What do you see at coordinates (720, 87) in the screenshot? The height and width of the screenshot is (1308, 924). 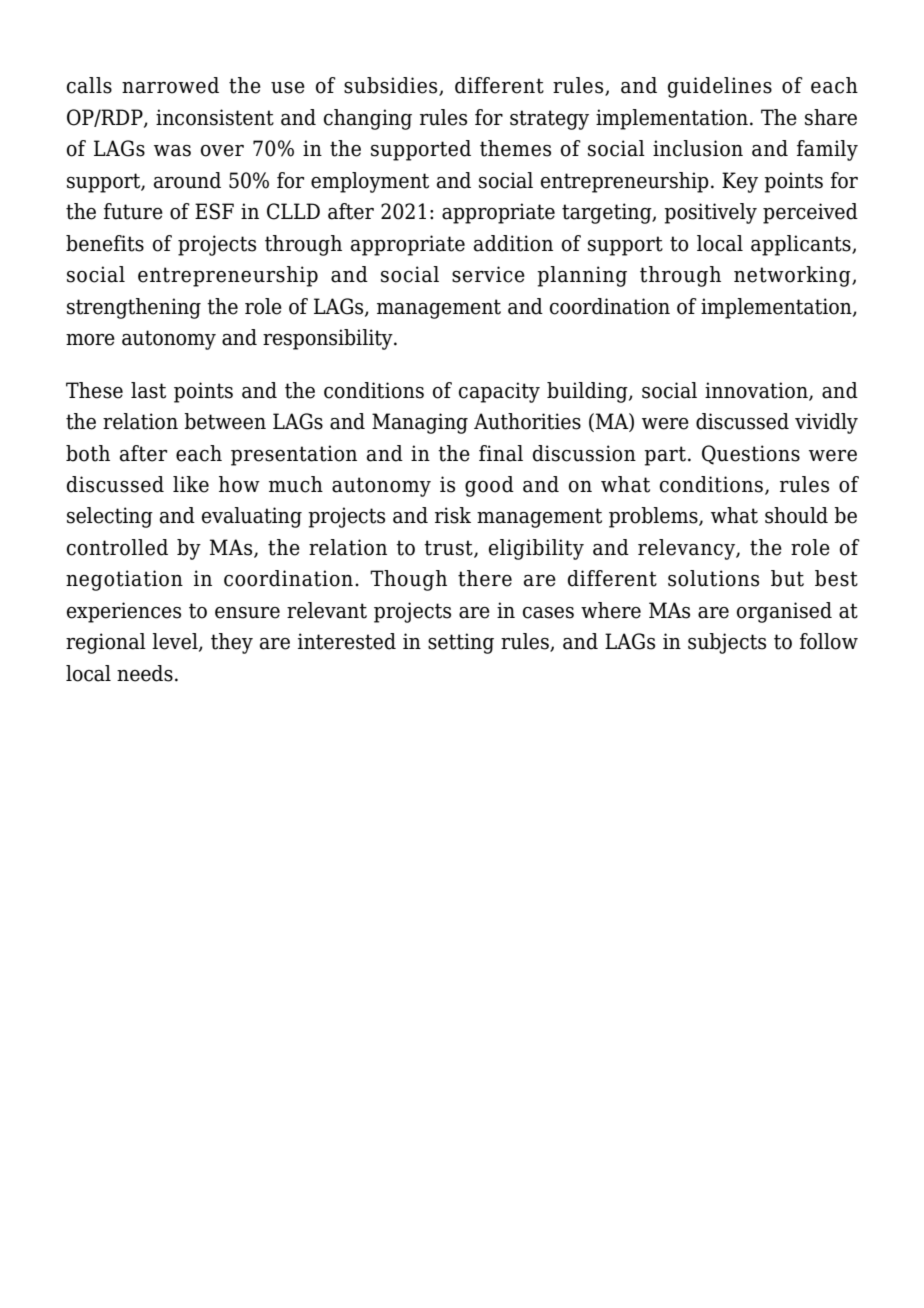 I see `guidelines` at bounding box center [720, 87].
